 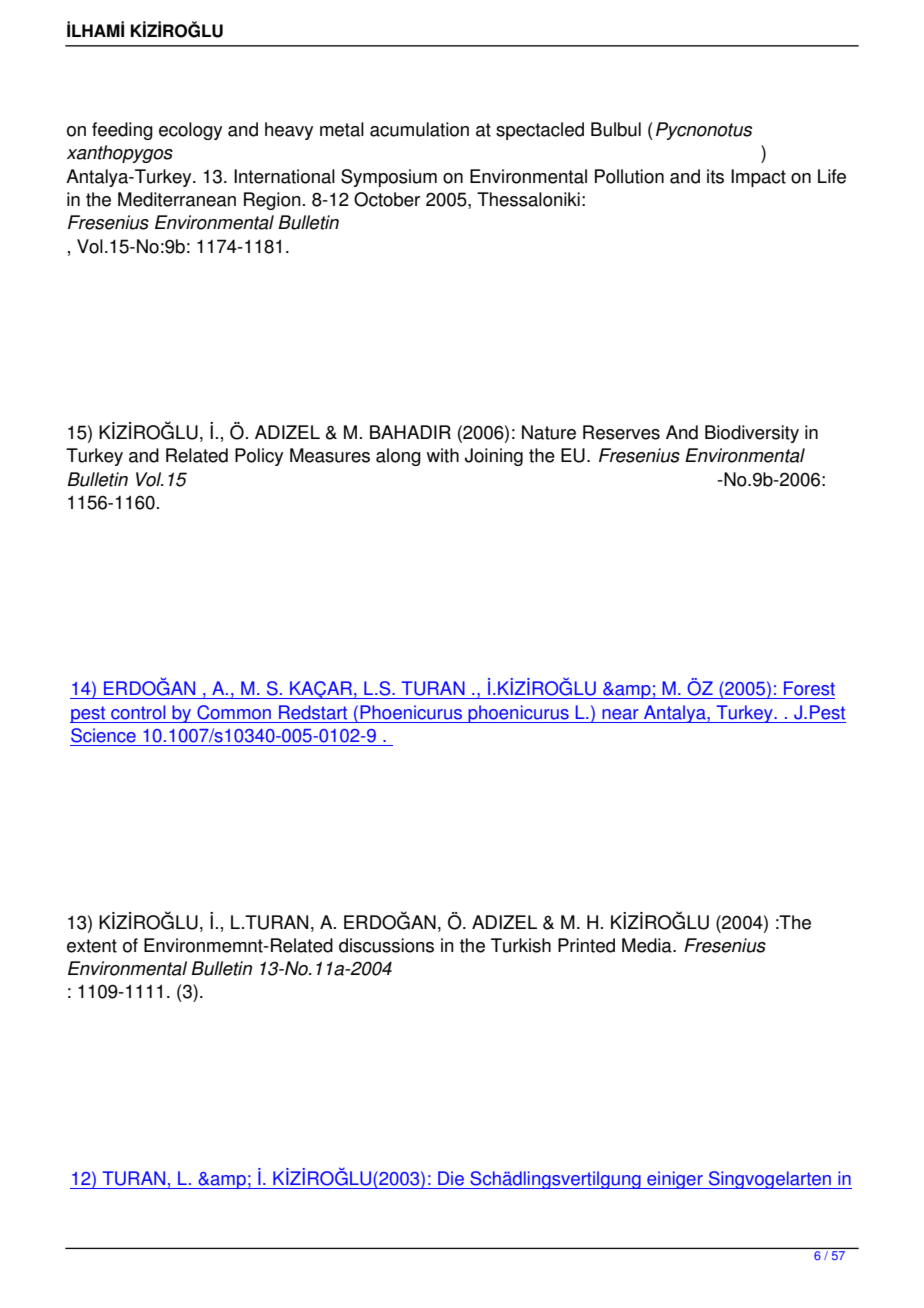 What do you see at coordinates (809, 688) in the screenshot?
I see `Forest` at bounding box center [809, 688].
